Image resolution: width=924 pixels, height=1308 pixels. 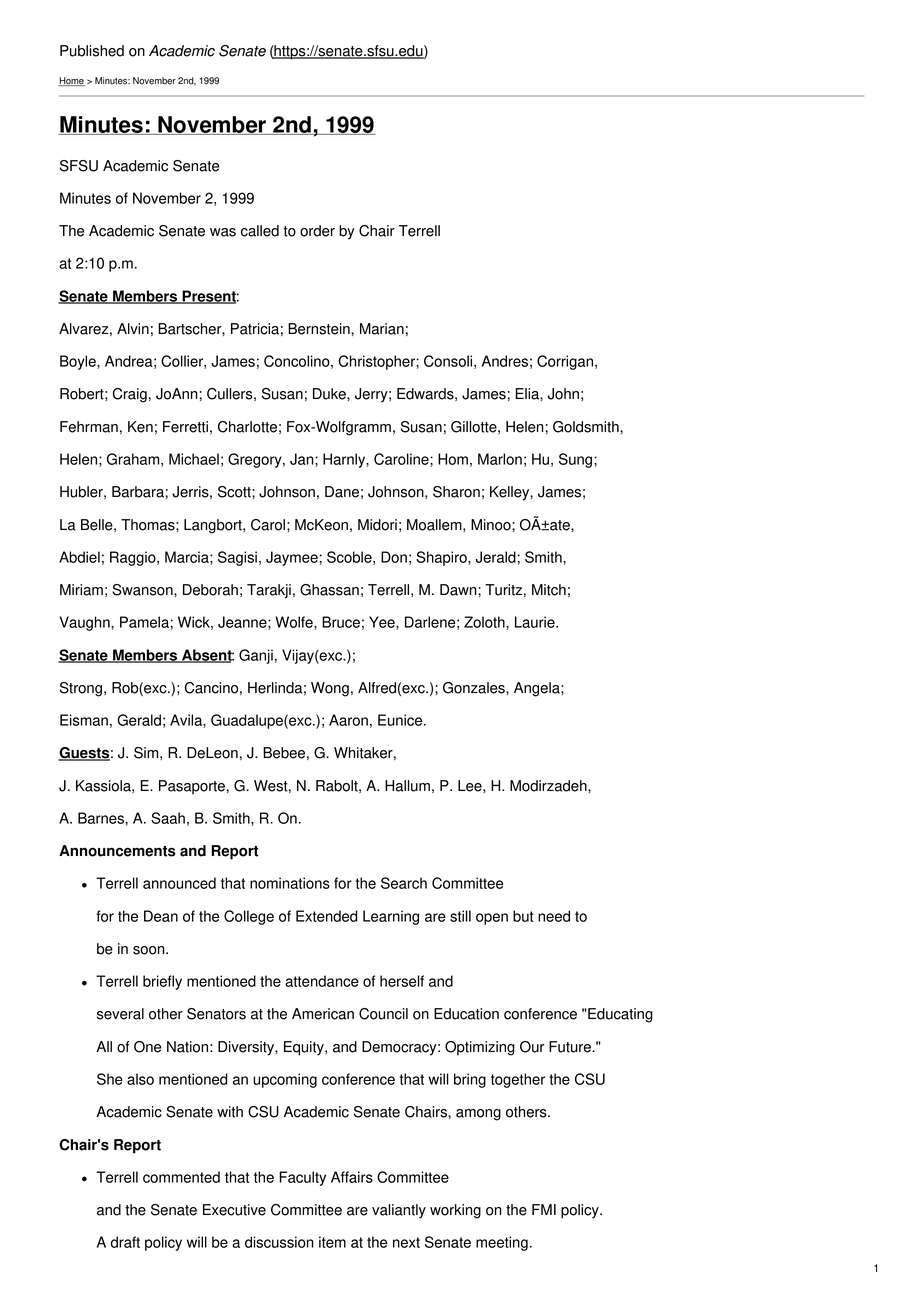 I want to click on Affairs, so click(x=352, y=1177).
